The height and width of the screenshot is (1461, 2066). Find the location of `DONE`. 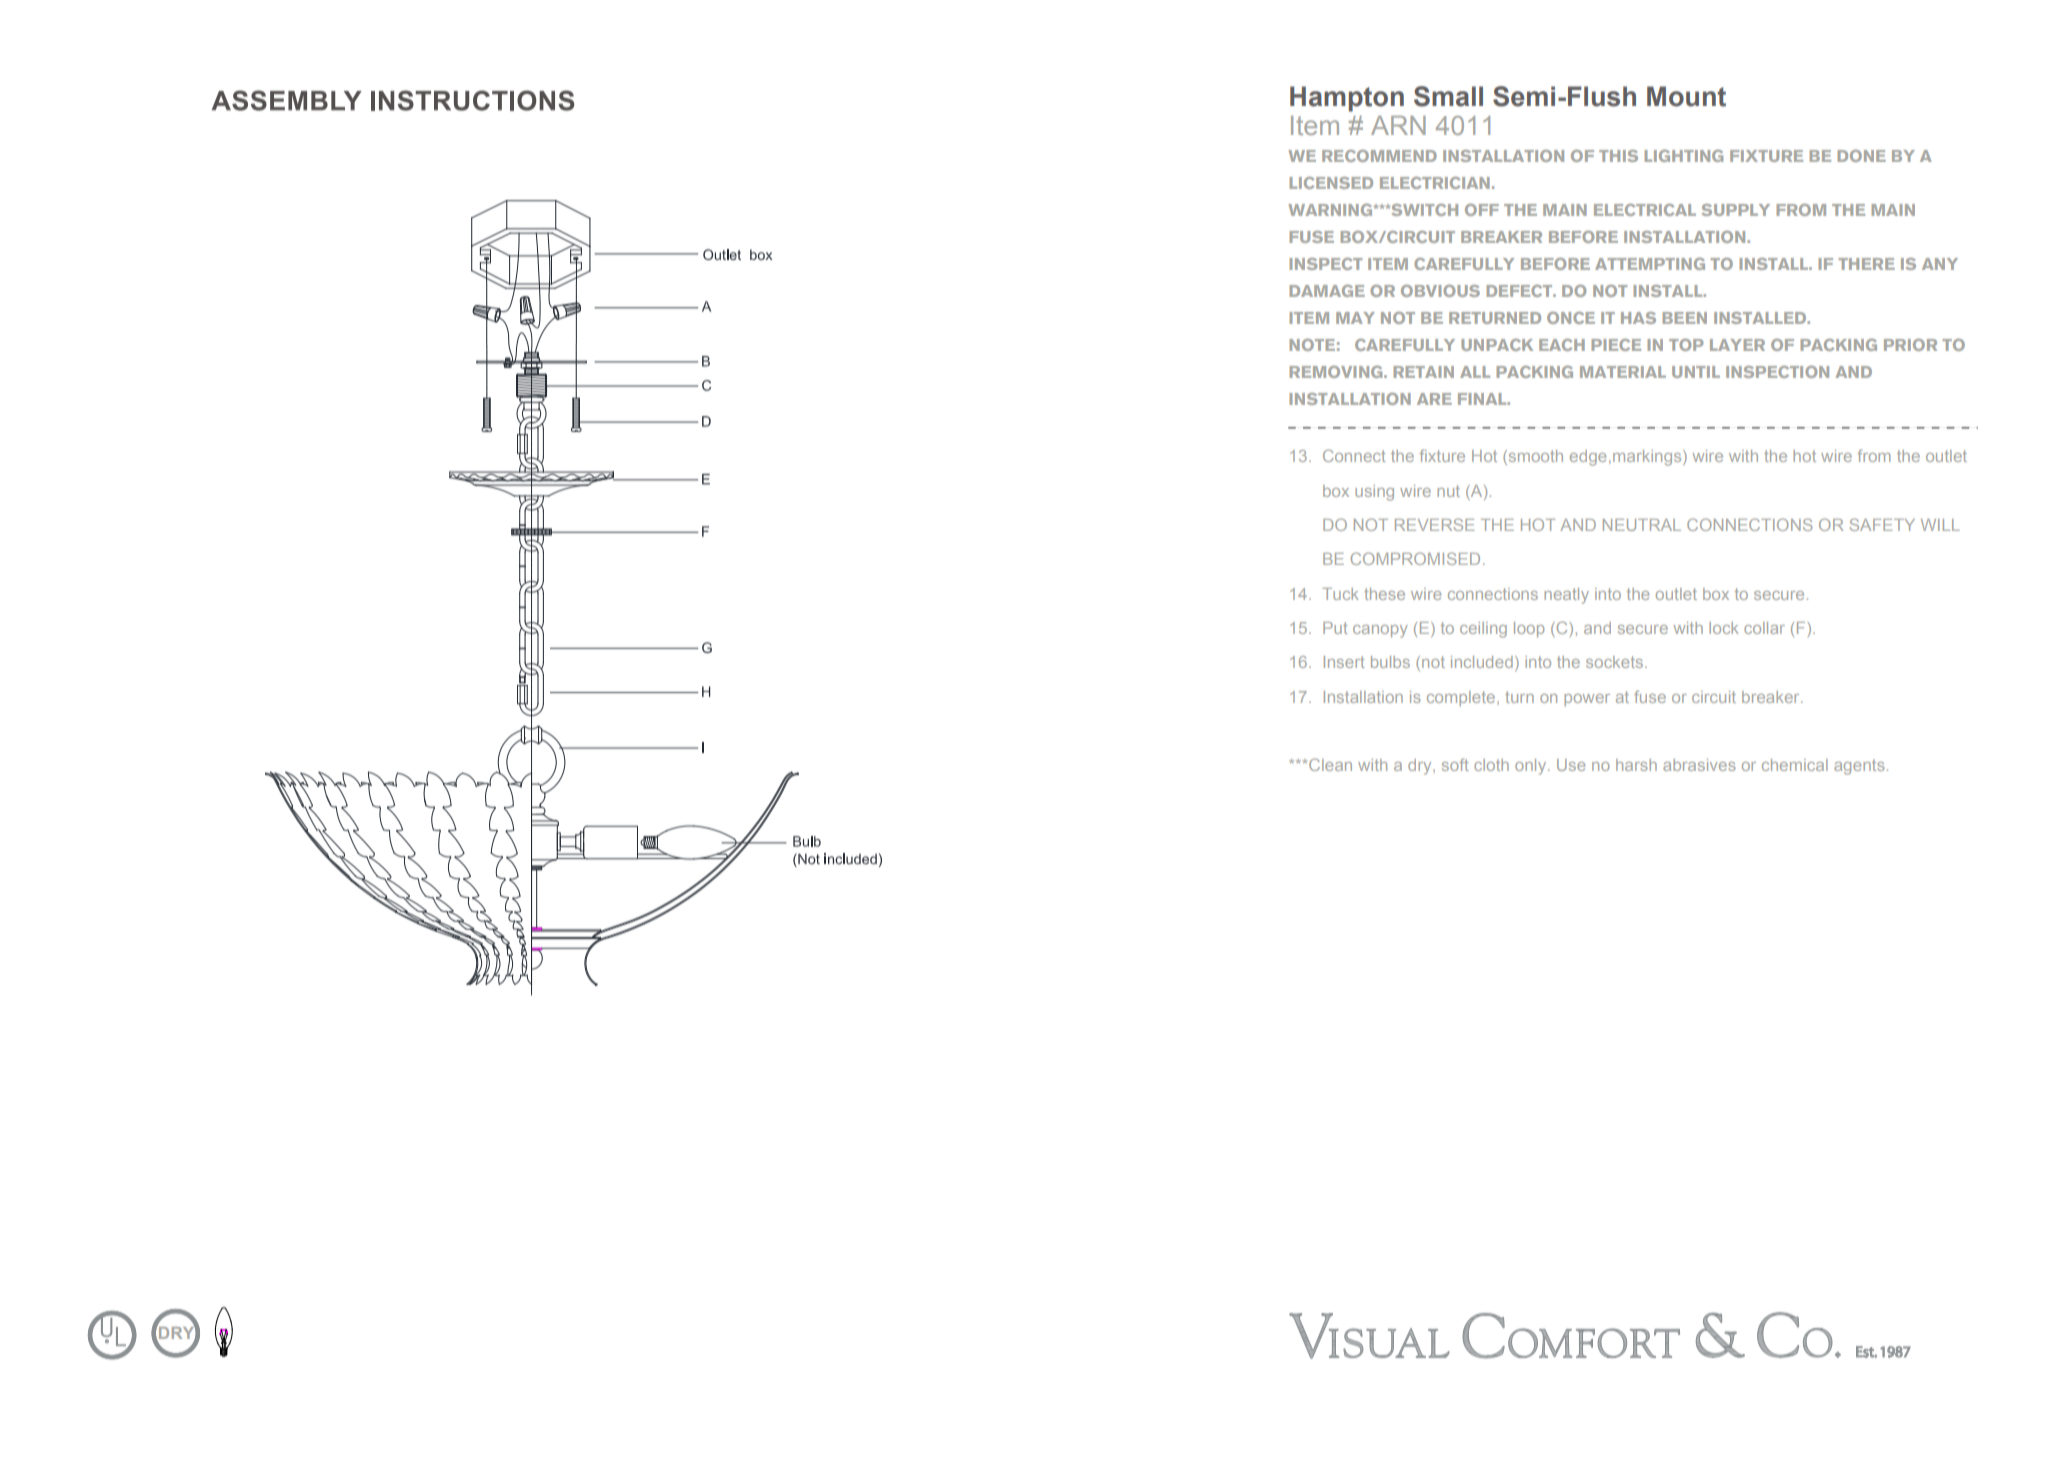

DONE is located at coordinates (1861, 156).
